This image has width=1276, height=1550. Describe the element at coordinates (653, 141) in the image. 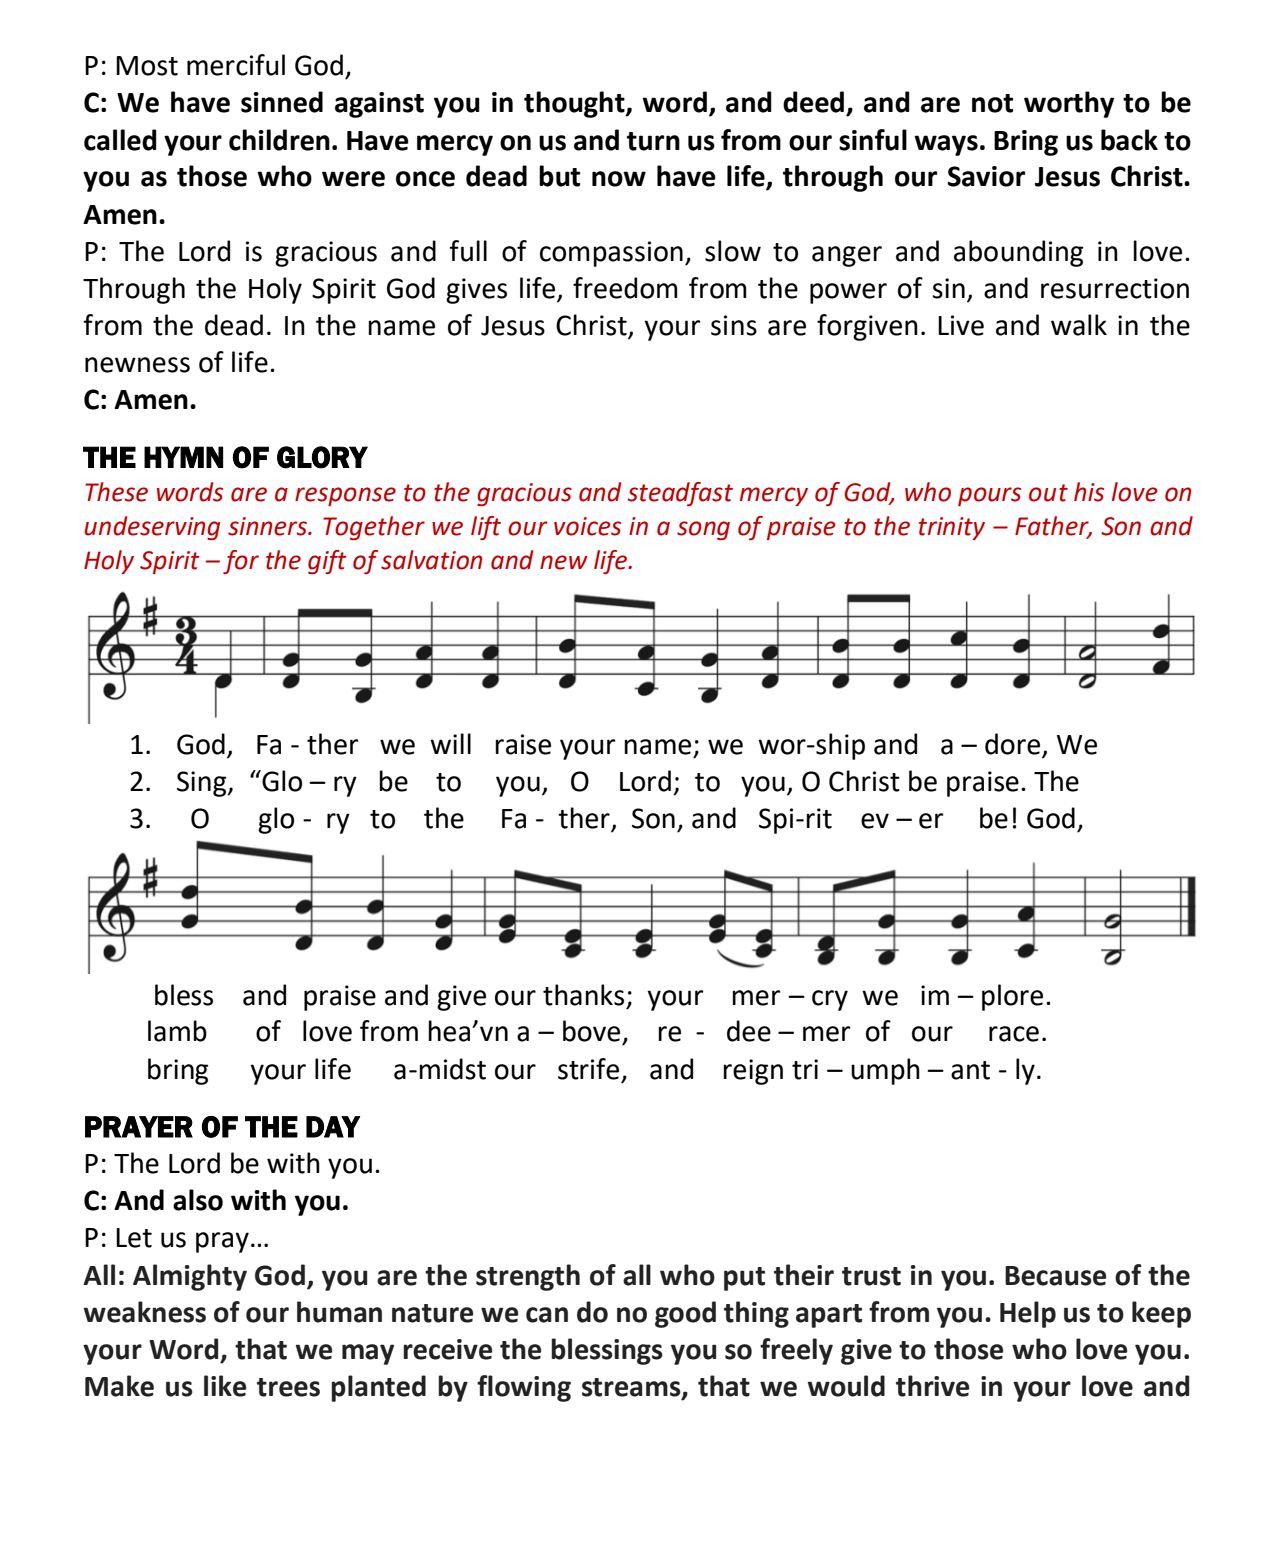

I see `turn` at that location.
